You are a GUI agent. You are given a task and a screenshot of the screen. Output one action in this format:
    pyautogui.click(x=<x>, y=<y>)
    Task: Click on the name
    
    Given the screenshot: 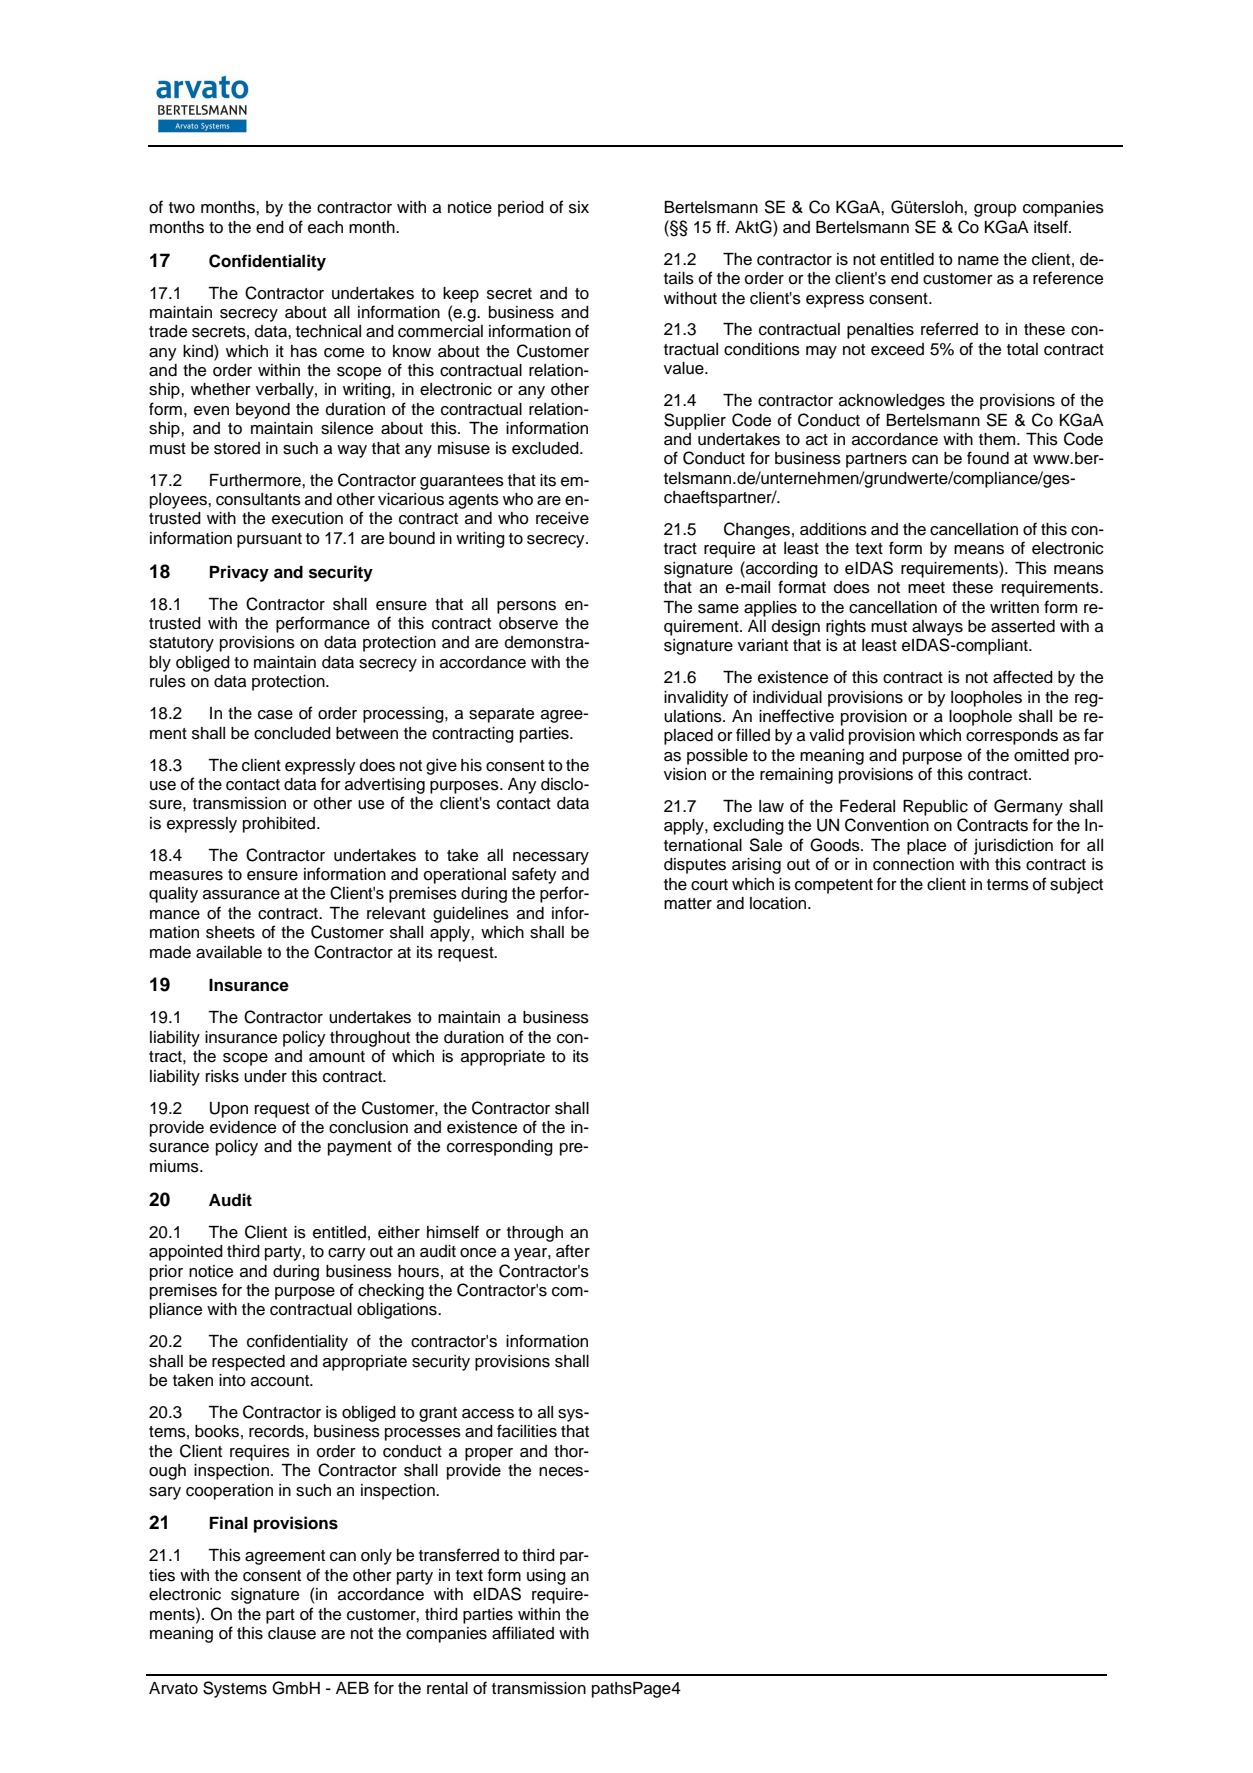 What is the action you would take?
    pyautogui.click(x=978, y=261)
